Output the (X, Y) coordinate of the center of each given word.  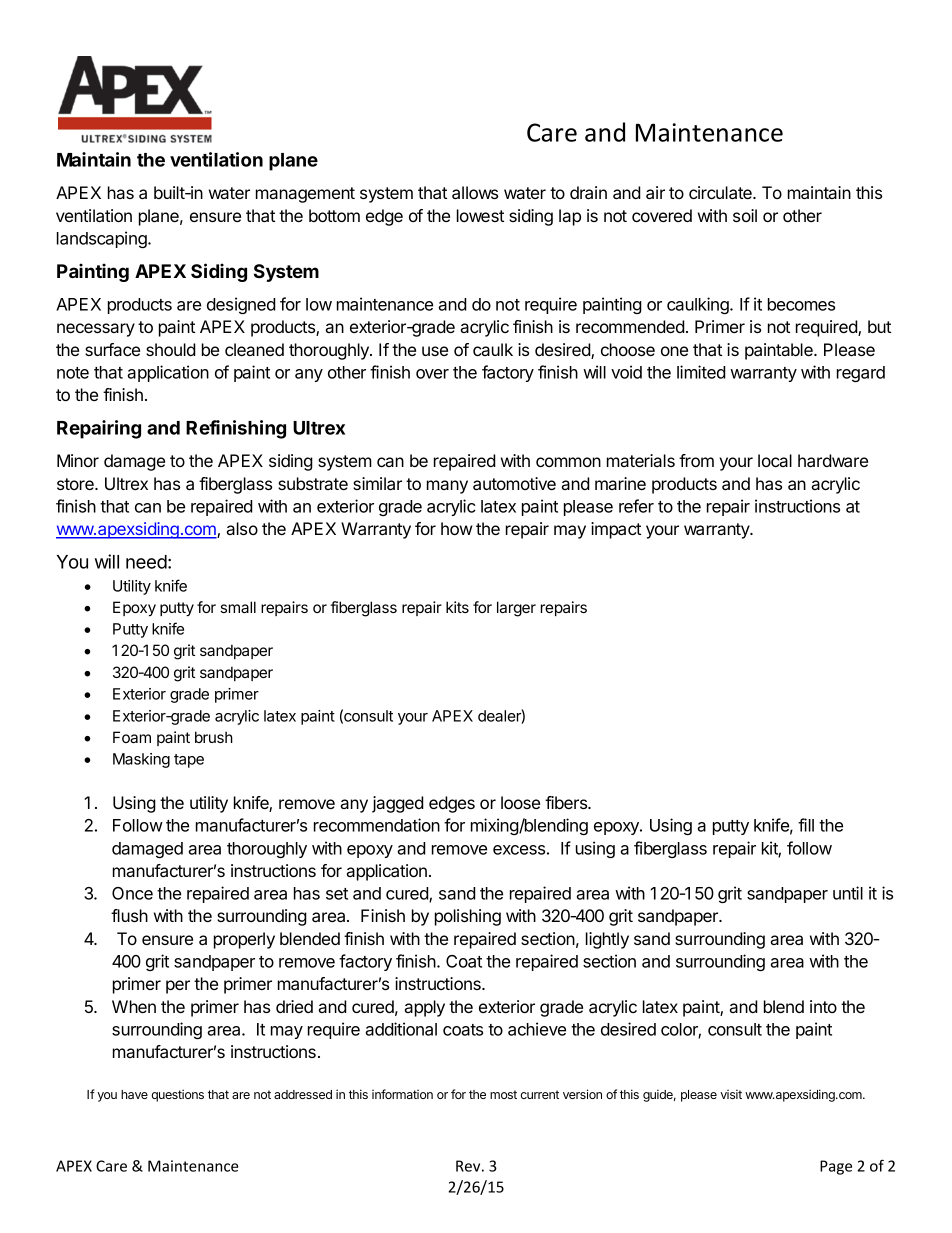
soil (745, 215)
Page (836, 1167)
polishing (468, 917)
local (775, 460)
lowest (480, 215)
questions (177, 1095)
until (848, 893)
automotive (514, 483)
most (503, 1094)
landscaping (103, 239)
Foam (132, 737)
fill (806, 825)
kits (457, 607)
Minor (78, 460)
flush (129, 915)
